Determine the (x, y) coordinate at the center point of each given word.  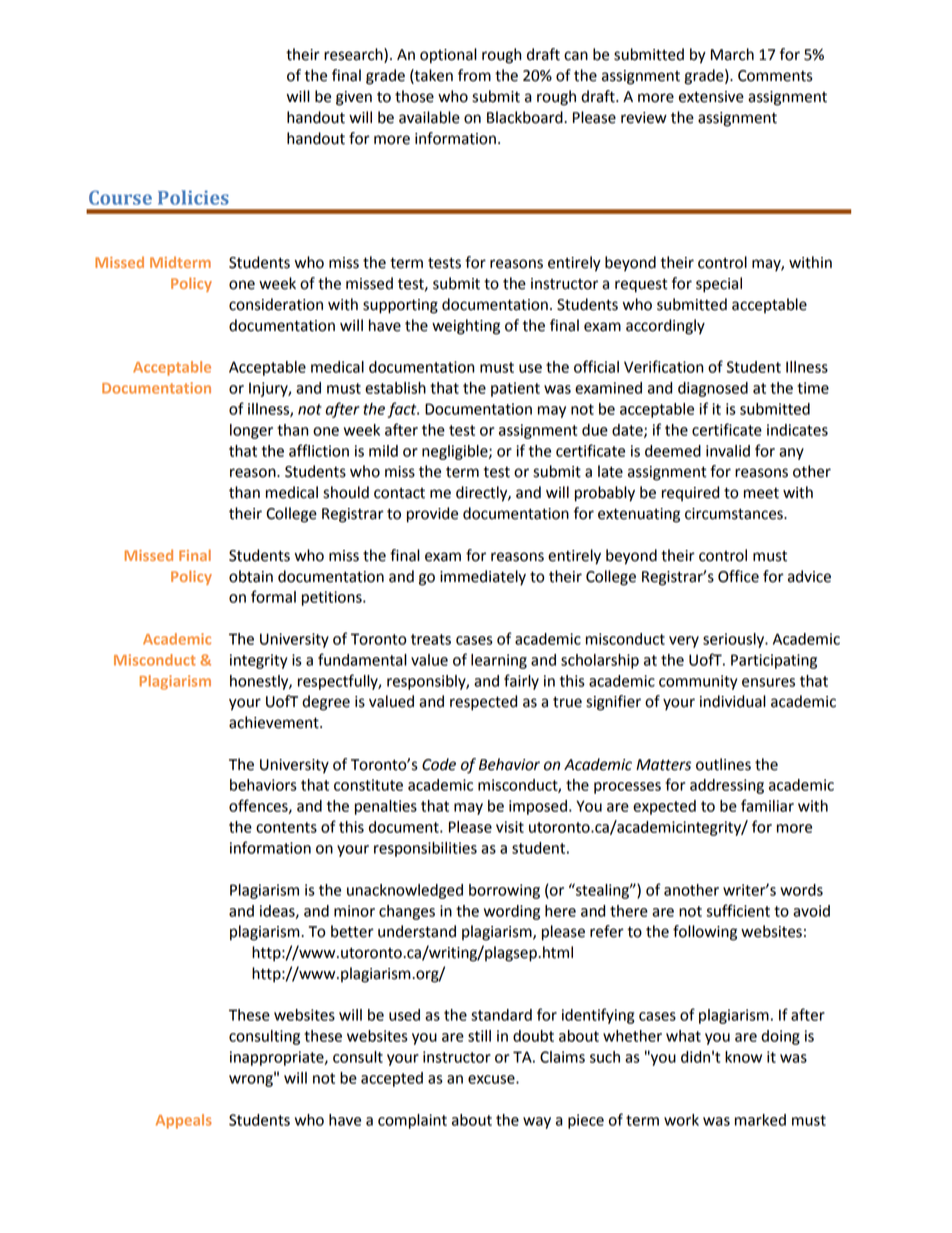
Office (738, 576)
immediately (483, 578)
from (474, 75)
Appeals (184, 1121)
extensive (711, 97)
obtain (251, 576)
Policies (193, 197)
